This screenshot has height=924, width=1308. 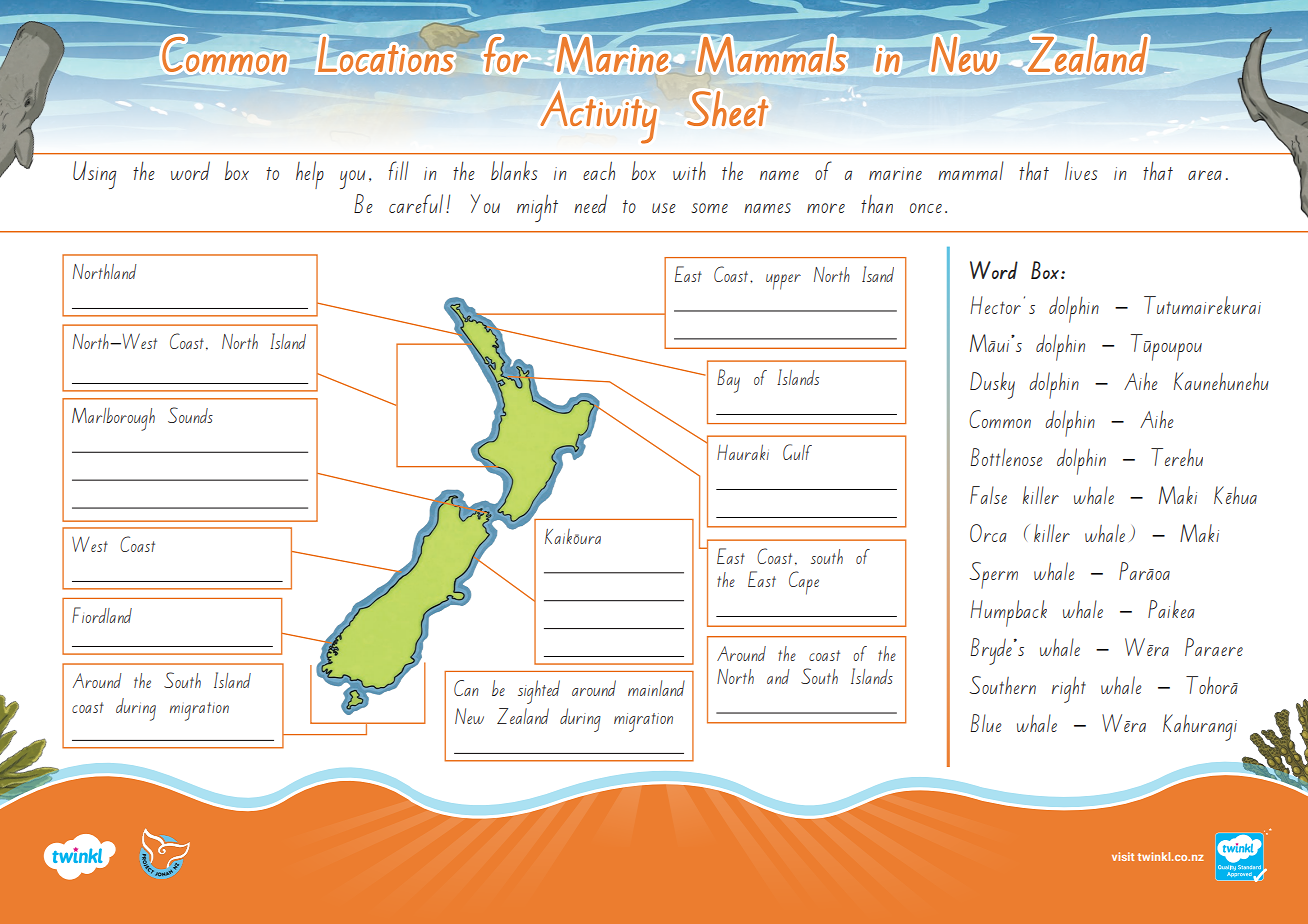 What do you see at coordinates (727, 108) in the screenshot?
I see `Sheet` at bounding box center [727, 108].
